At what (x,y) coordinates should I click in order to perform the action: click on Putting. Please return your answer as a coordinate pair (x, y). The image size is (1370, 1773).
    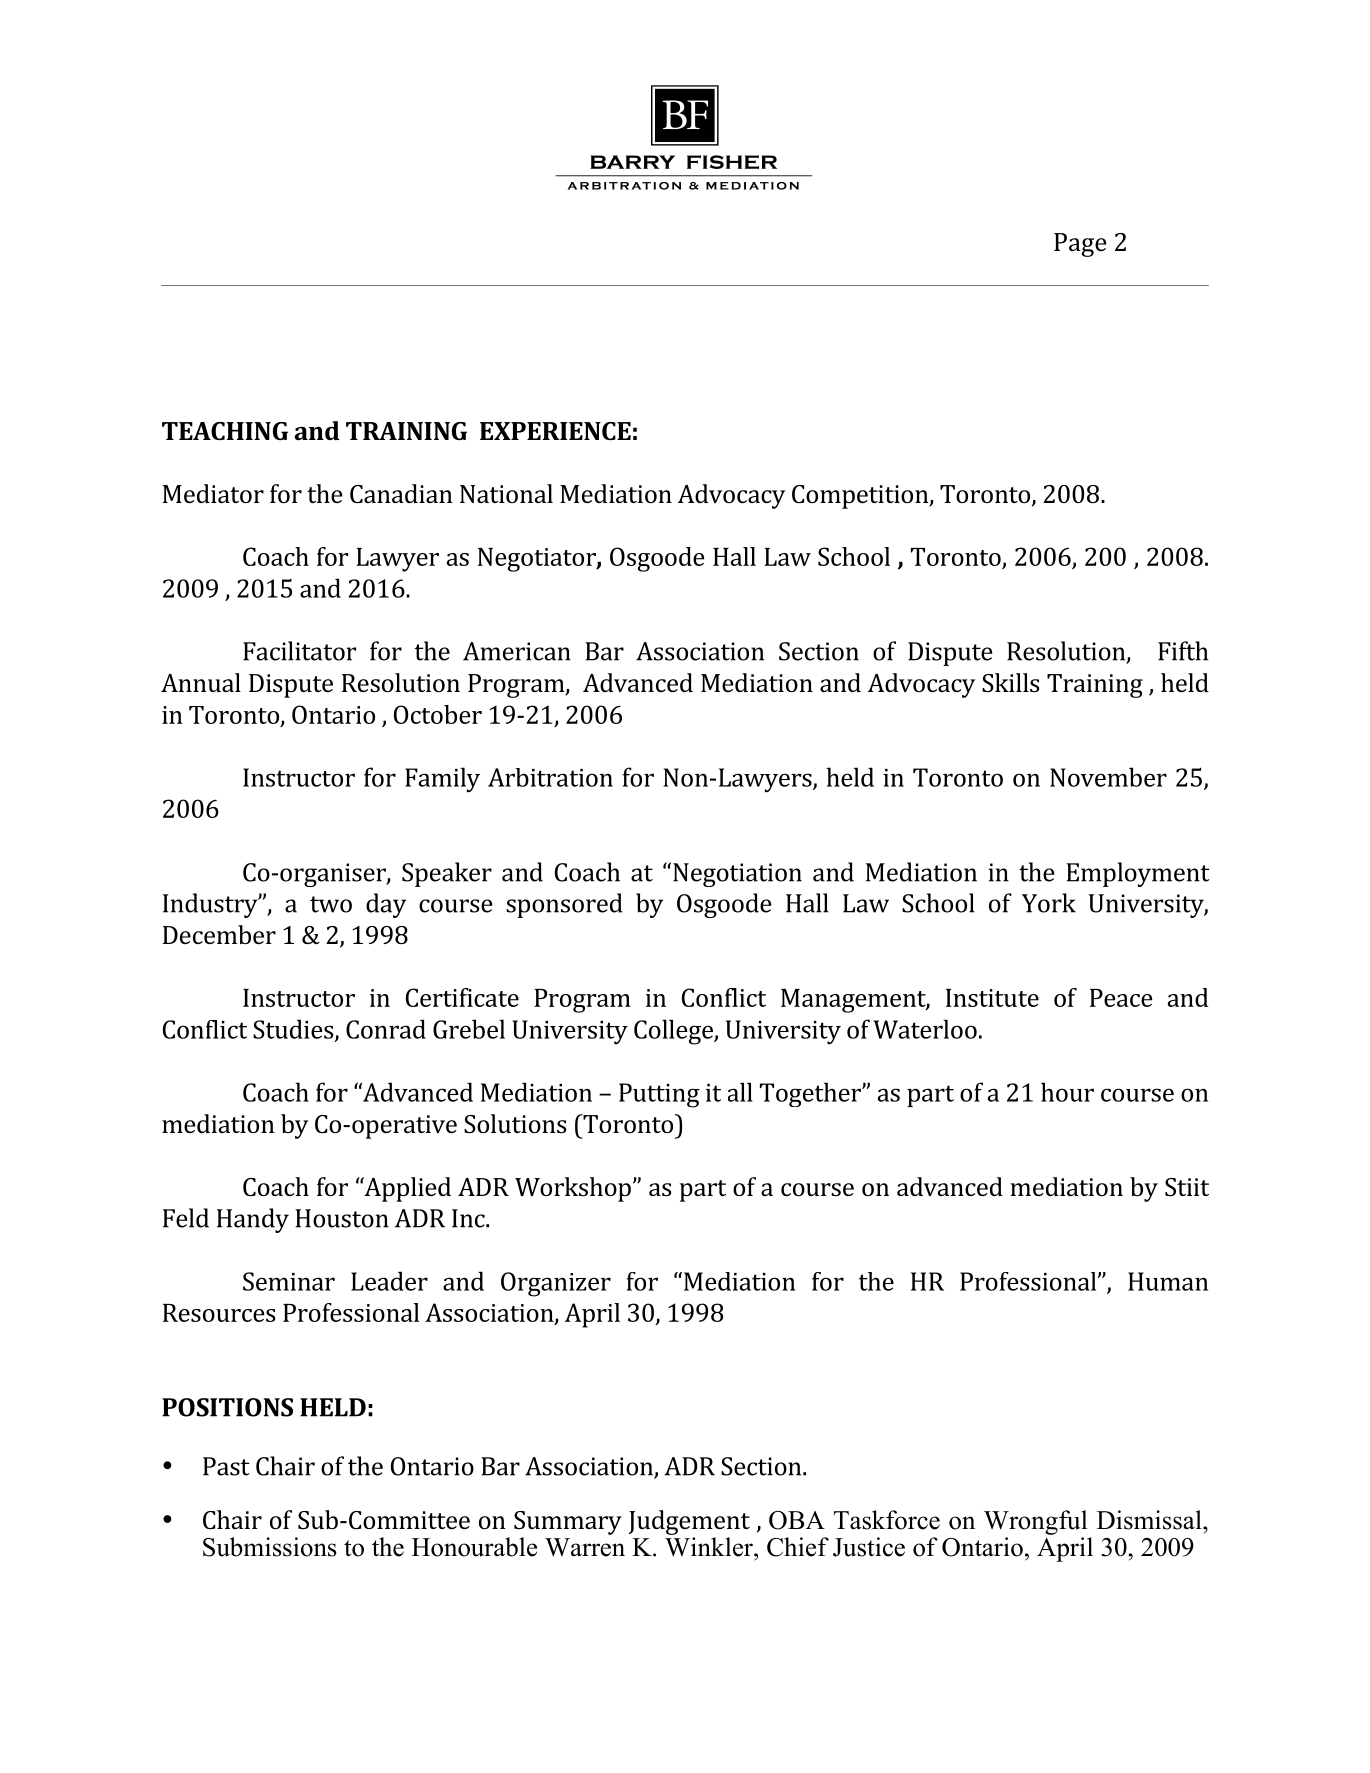
    Looking at the image, I should click on (659, 1095).
